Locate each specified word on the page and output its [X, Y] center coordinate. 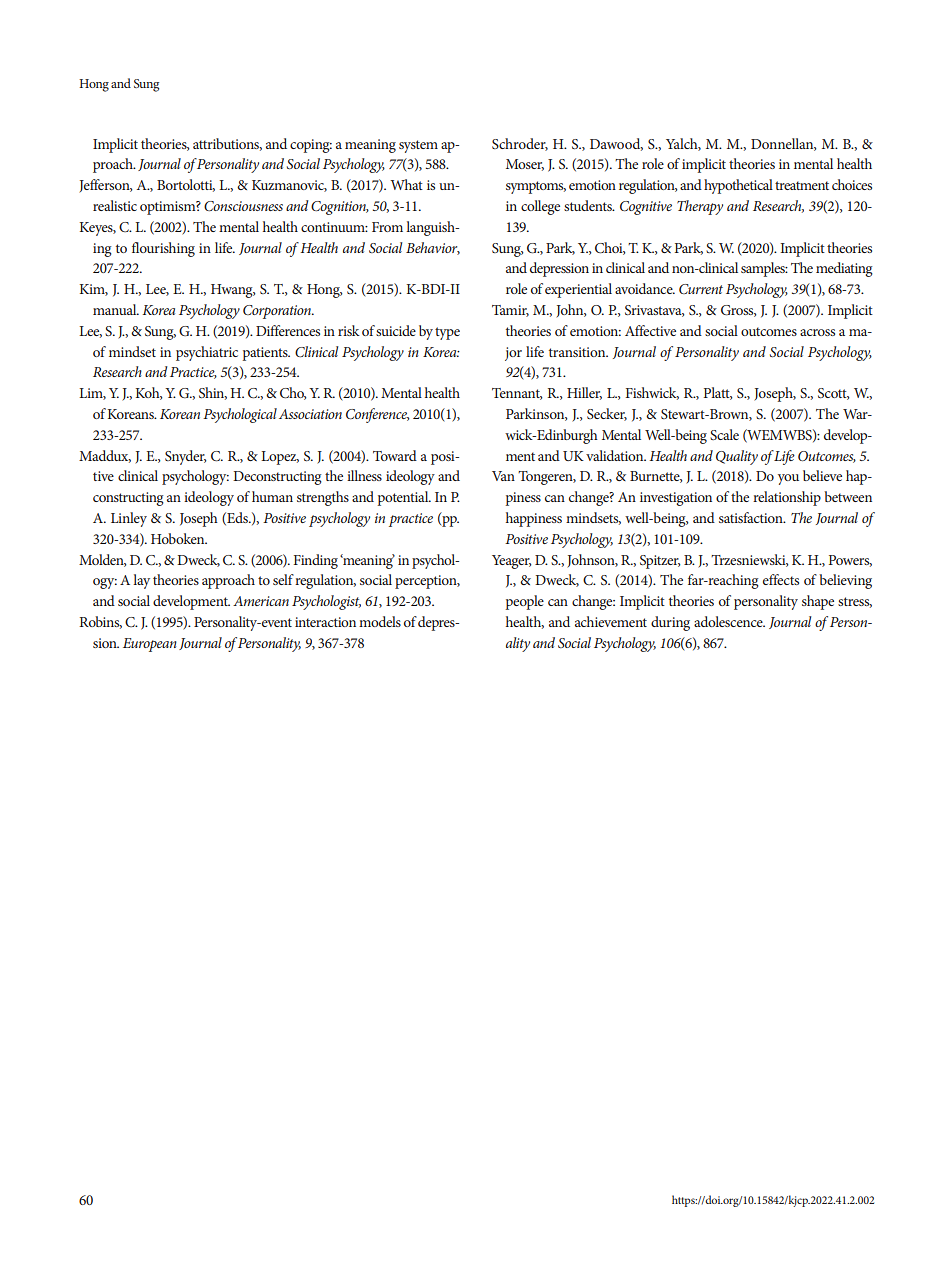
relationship [787, 498]
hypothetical [738, 186]
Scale [724, 434]
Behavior [433, 248]
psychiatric [207, 353]
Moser [525, 165]
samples [764, 269]
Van [503, 476]
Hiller [584, 393]
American [261, 601]
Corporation [278, 312]
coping [311, 146]
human [272, 496]
